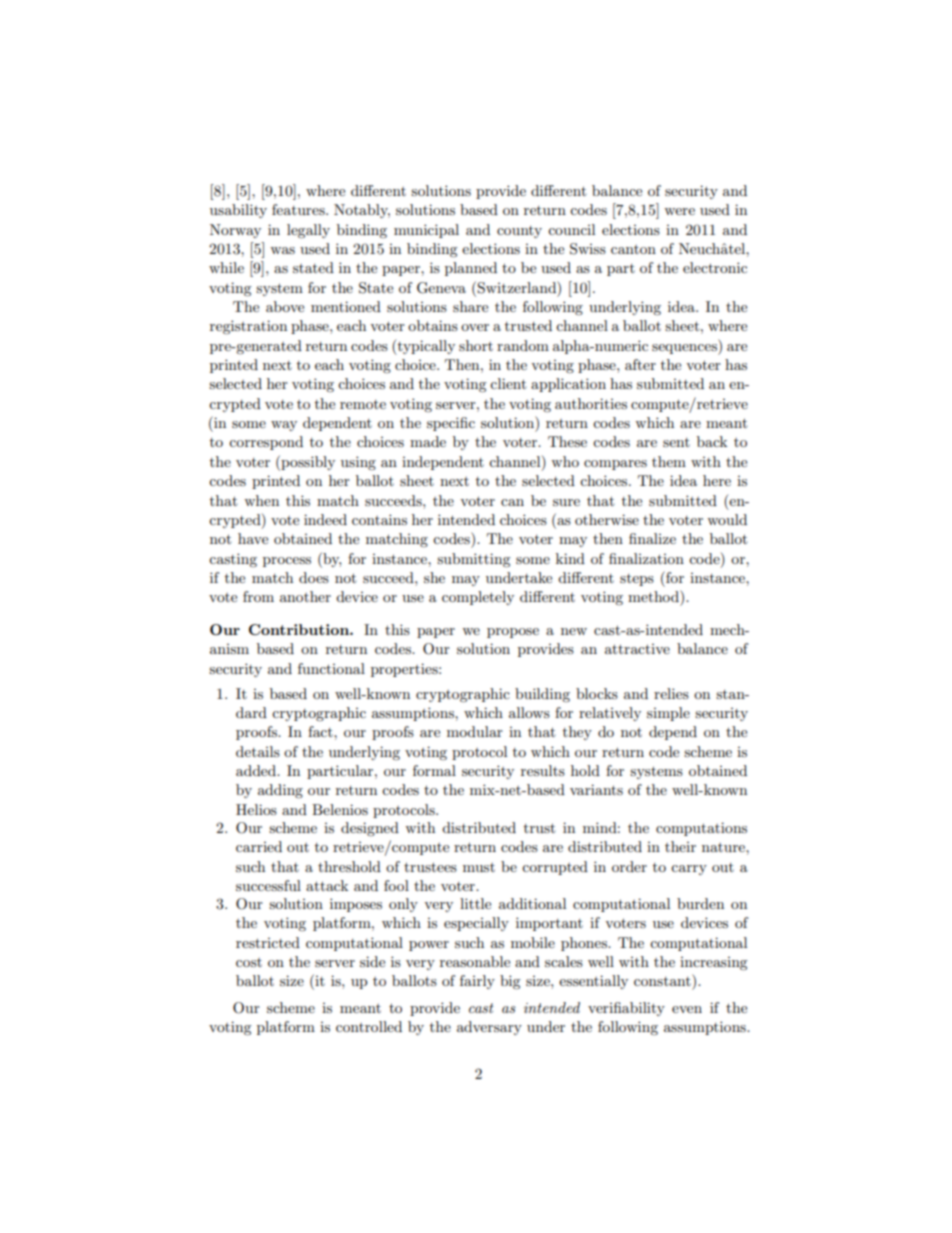 The image size is (952, 1233). Describe the element at coordinates (282, 250) in the document. I see `was` at that location.
